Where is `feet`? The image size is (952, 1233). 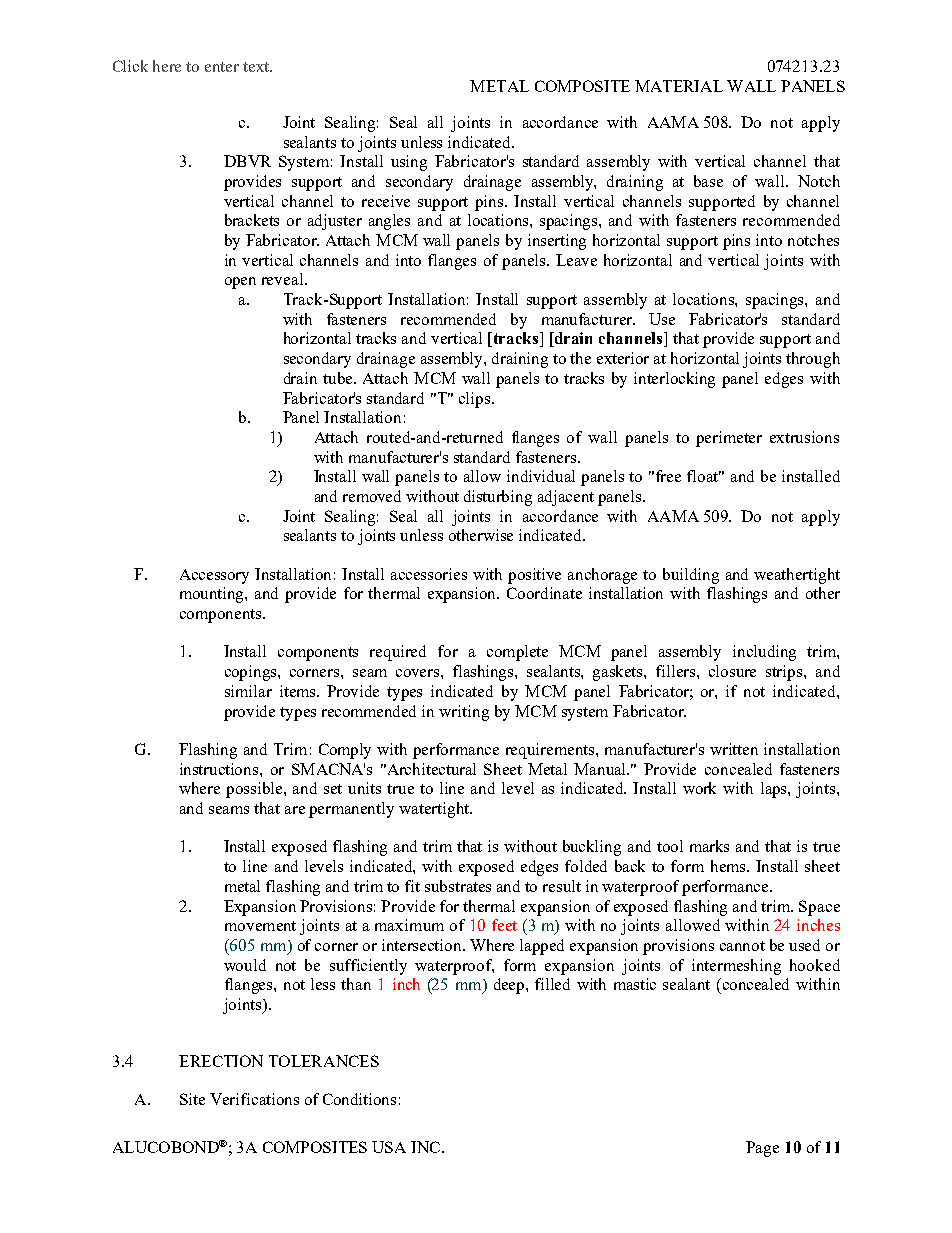
feet is located at coordinates (504, 925).
